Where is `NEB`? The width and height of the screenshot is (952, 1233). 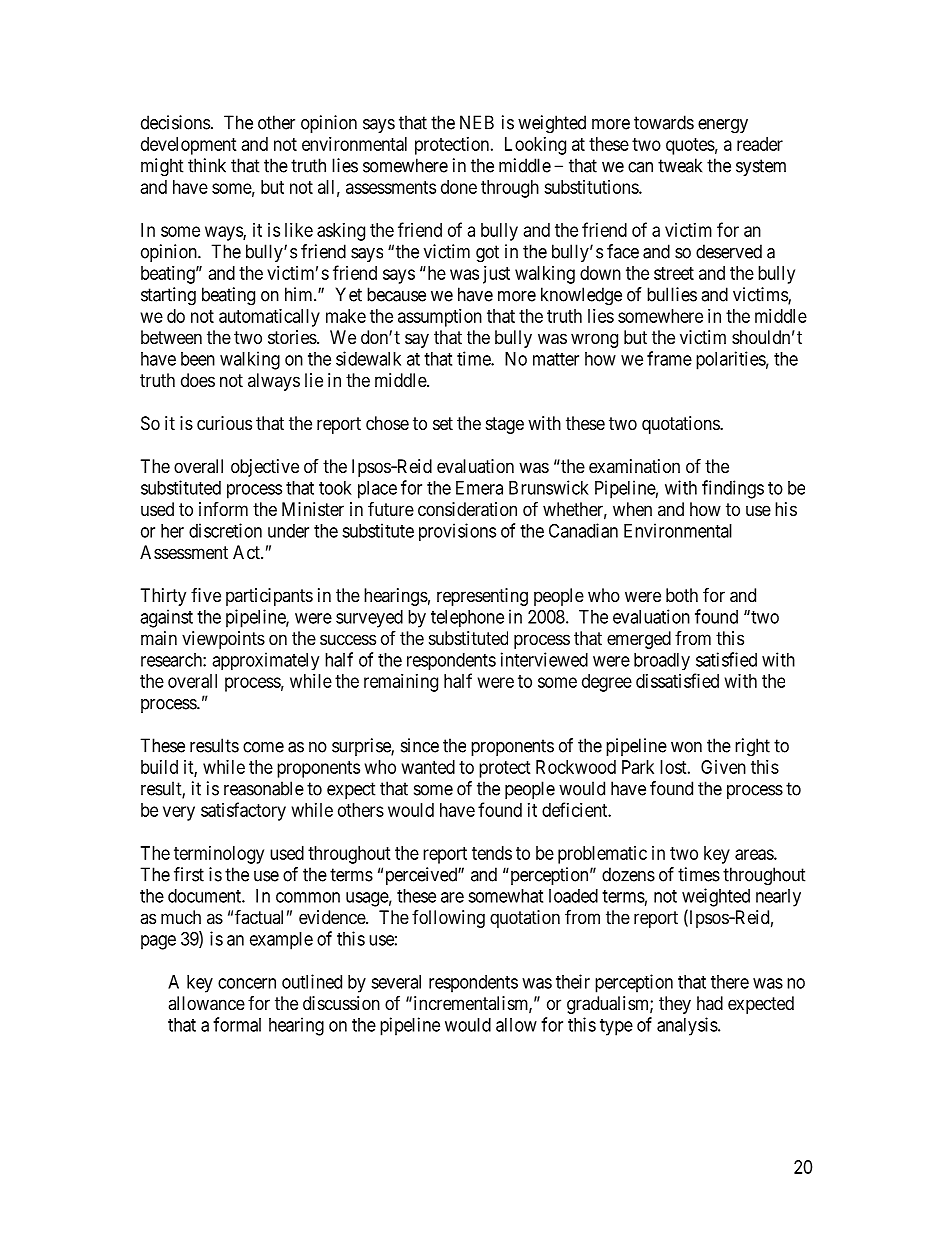
NEB is located at coordinates (477, 122).
